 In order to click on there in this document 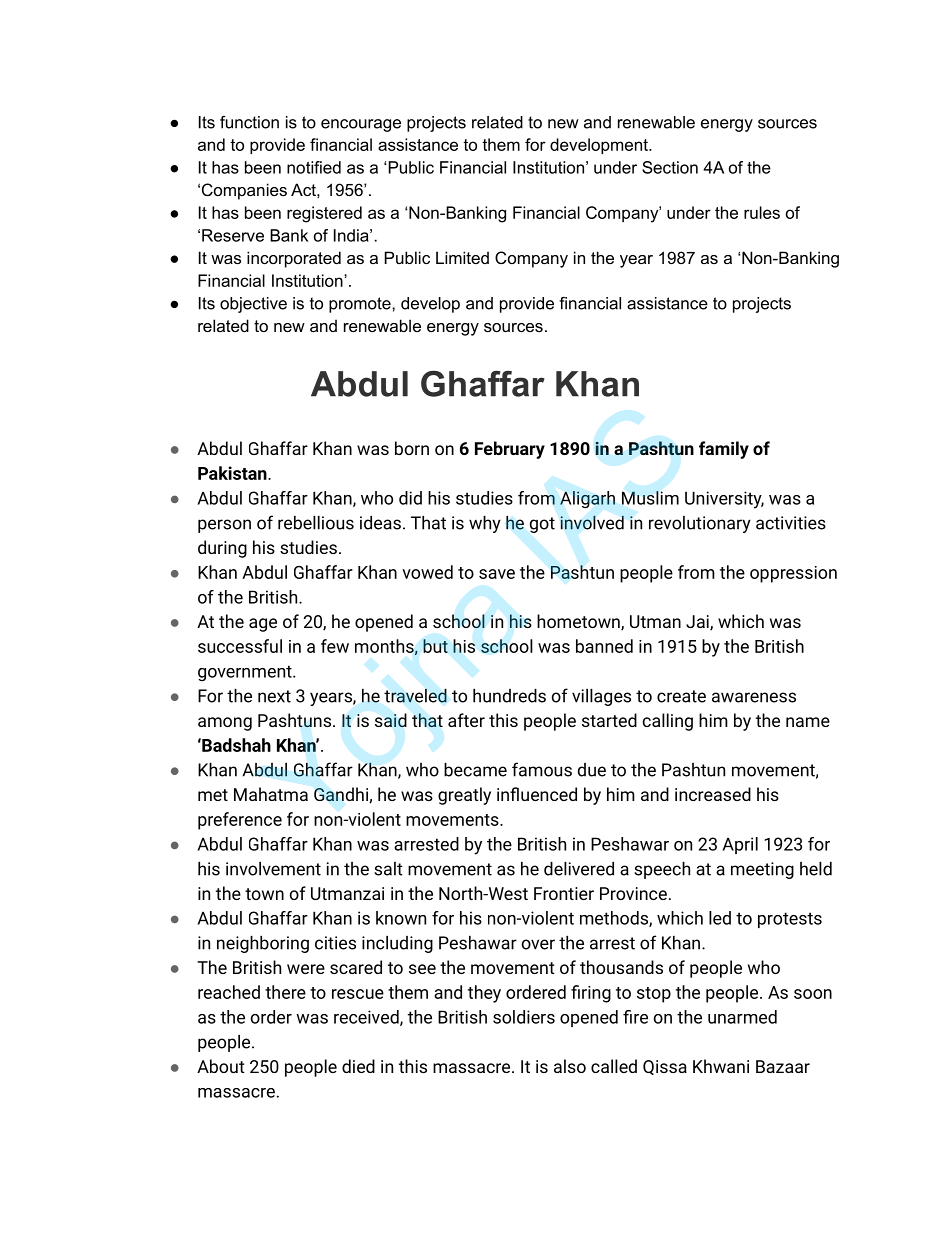, I will do `click(285, 992)`.
